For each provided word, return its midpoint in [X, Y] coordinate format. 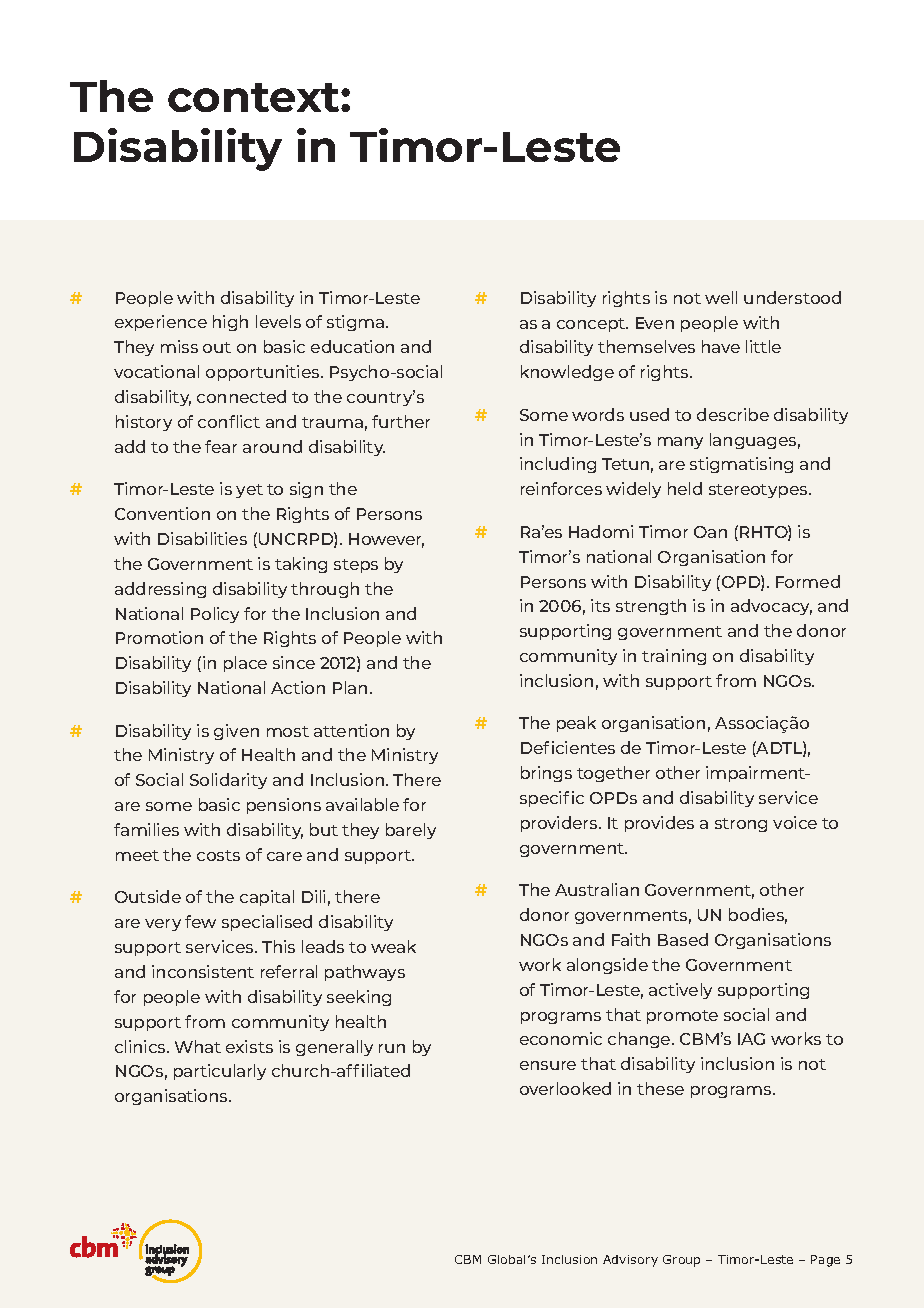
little [763, 346]
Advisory [630, 1261]
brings [546, 774]
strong [741, 825]
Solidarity [228, 781]
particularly [220, 1072]
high [230, 323]
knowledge [567, 373]
